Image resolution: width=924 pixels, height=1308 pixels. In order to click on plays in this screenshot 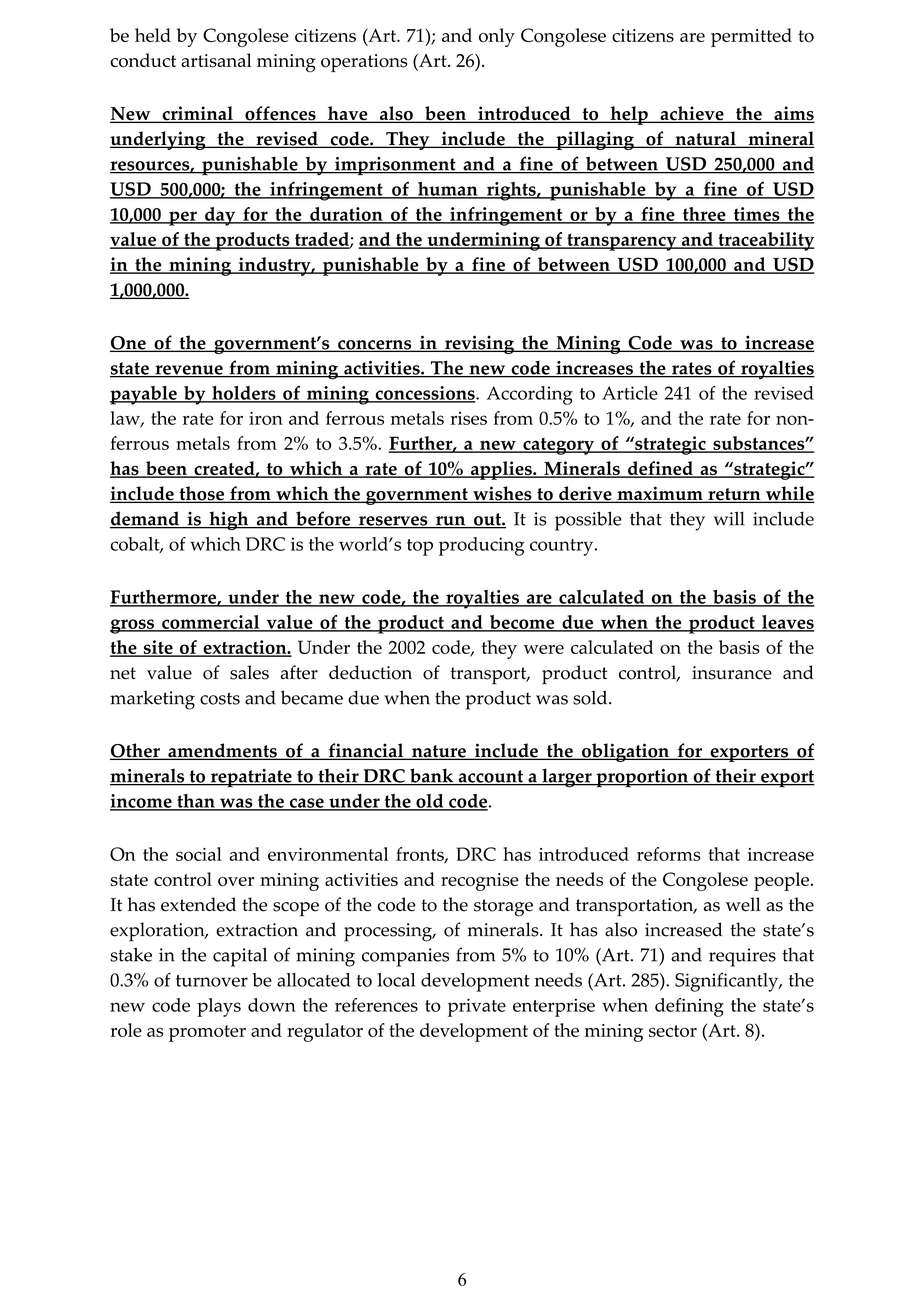, I will do `click(219, 1007)`.
